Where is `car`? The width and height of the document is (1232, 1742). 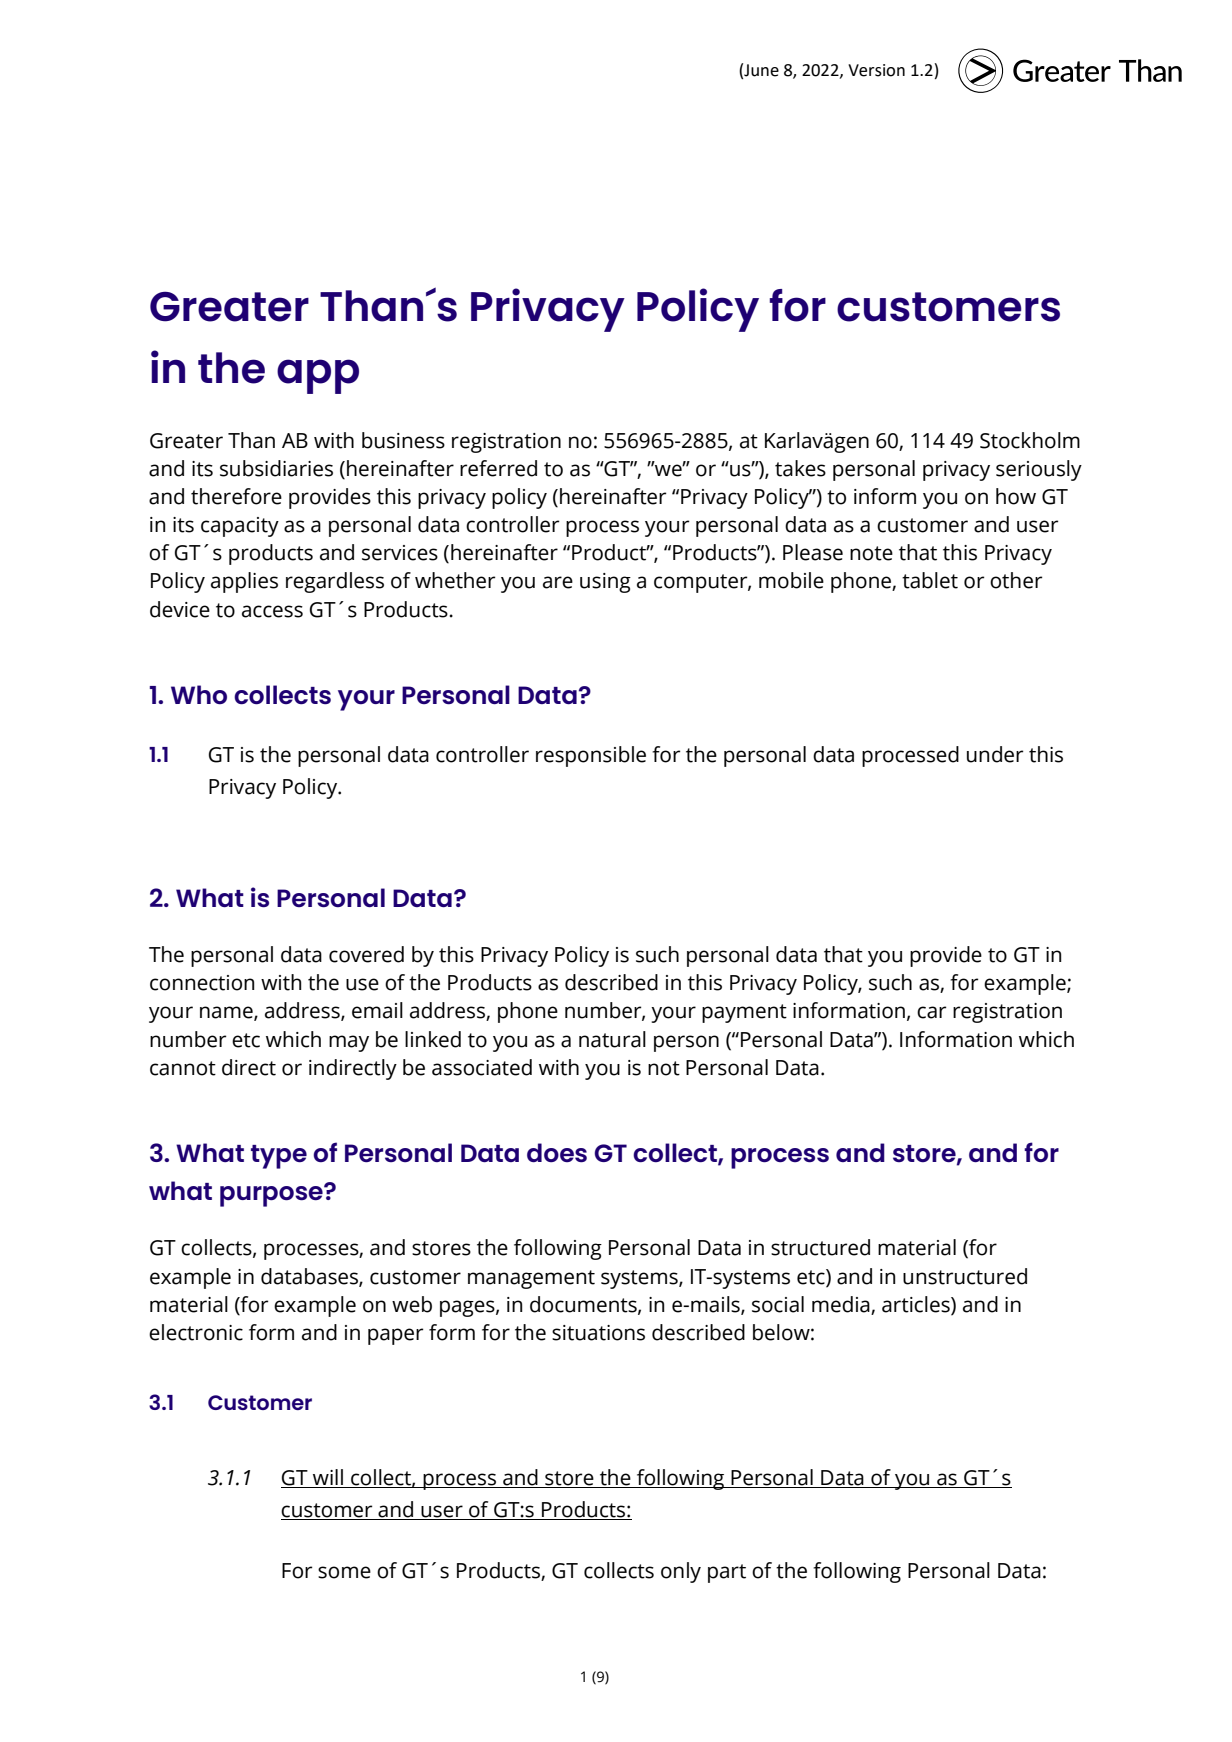
car is located at coordinates (931, 1012).
